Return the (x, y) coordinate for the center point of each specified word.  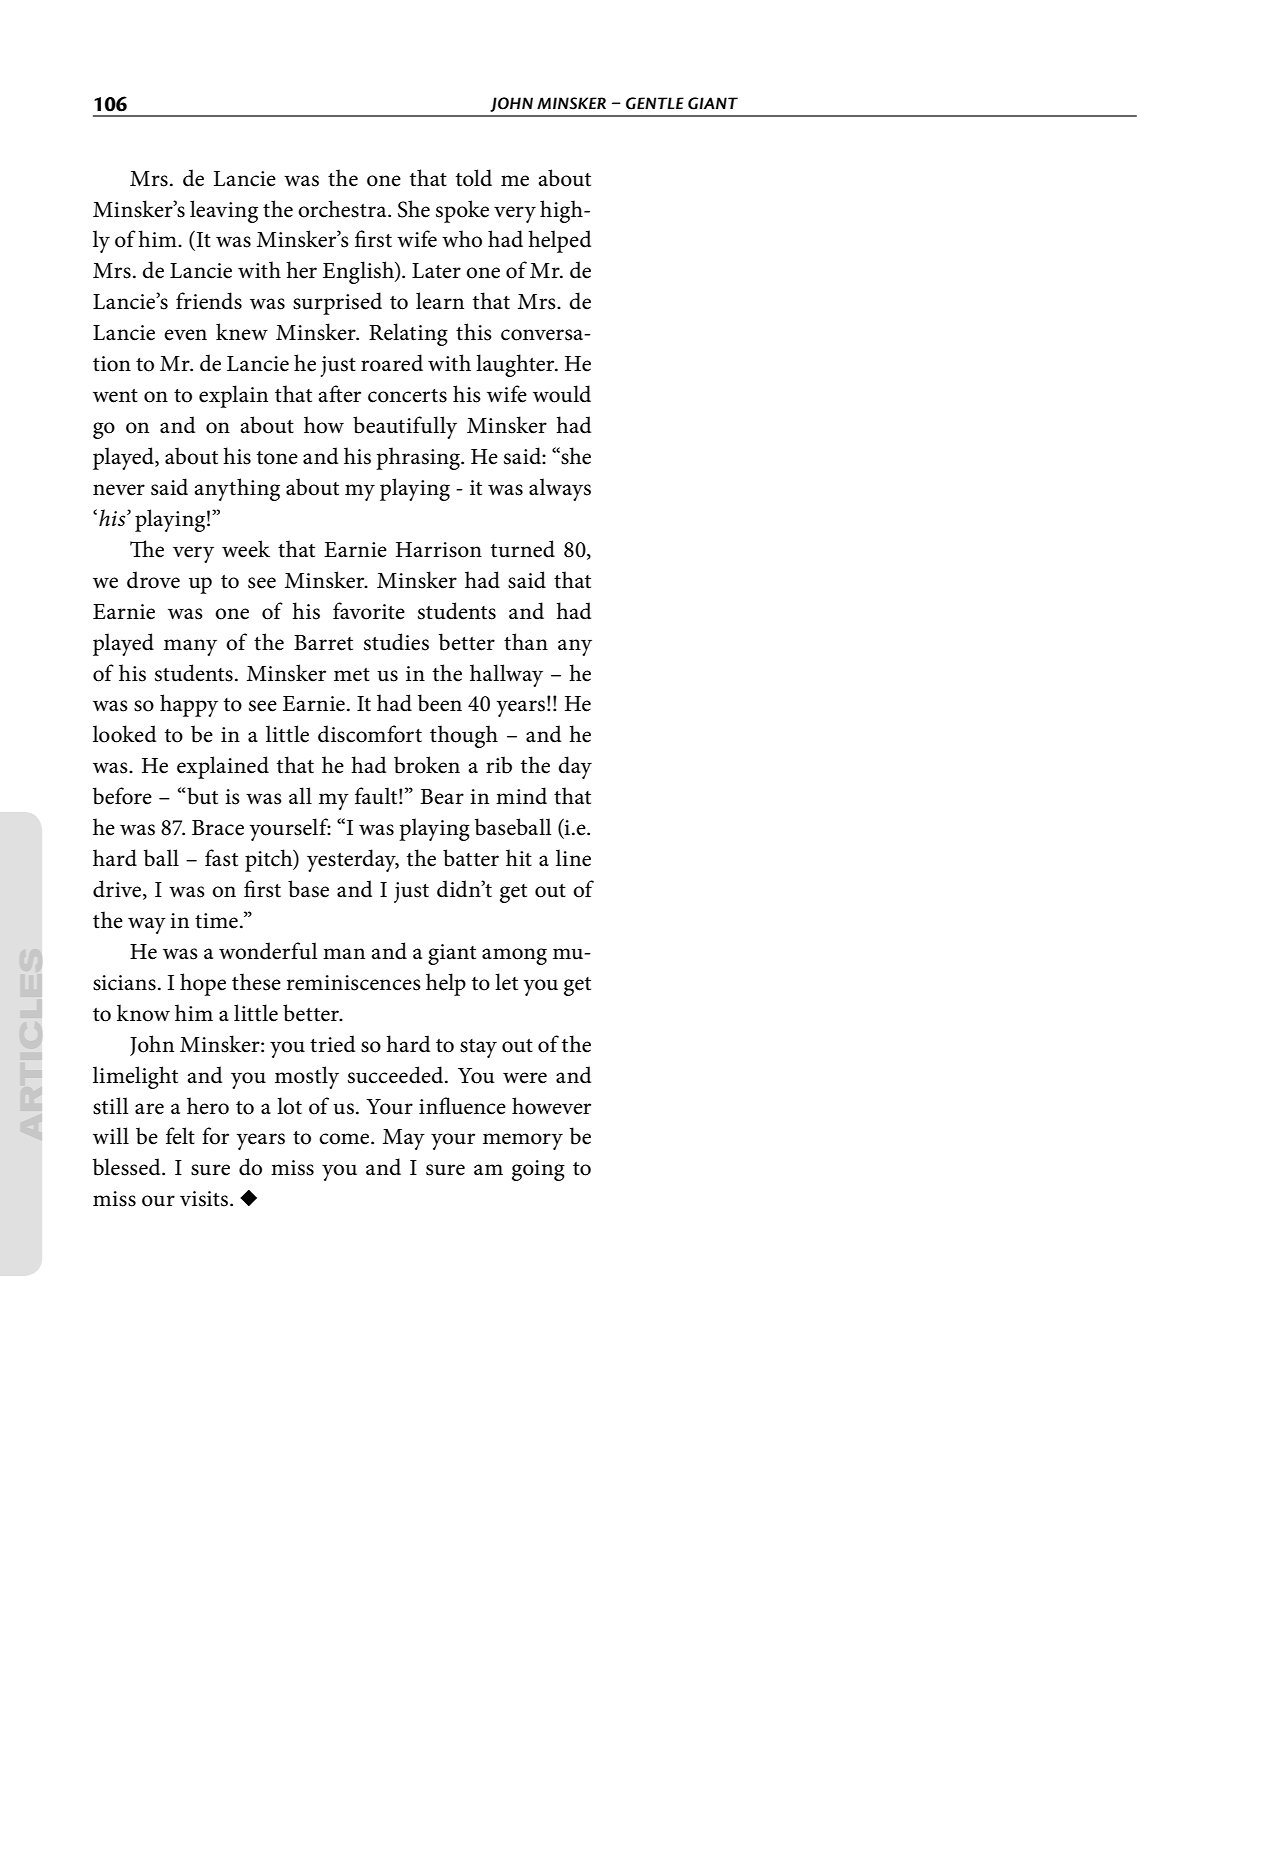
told (474, 178)
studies (396, 642)
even (185, 335)
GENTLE (655, 103)
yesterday (353, 860)
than (526, 642)
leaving (224, 211)
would (562, 394)
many (190, 647)
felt (180, 1136)
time (216, 921)
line (573, 858)
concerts (407, 396)
